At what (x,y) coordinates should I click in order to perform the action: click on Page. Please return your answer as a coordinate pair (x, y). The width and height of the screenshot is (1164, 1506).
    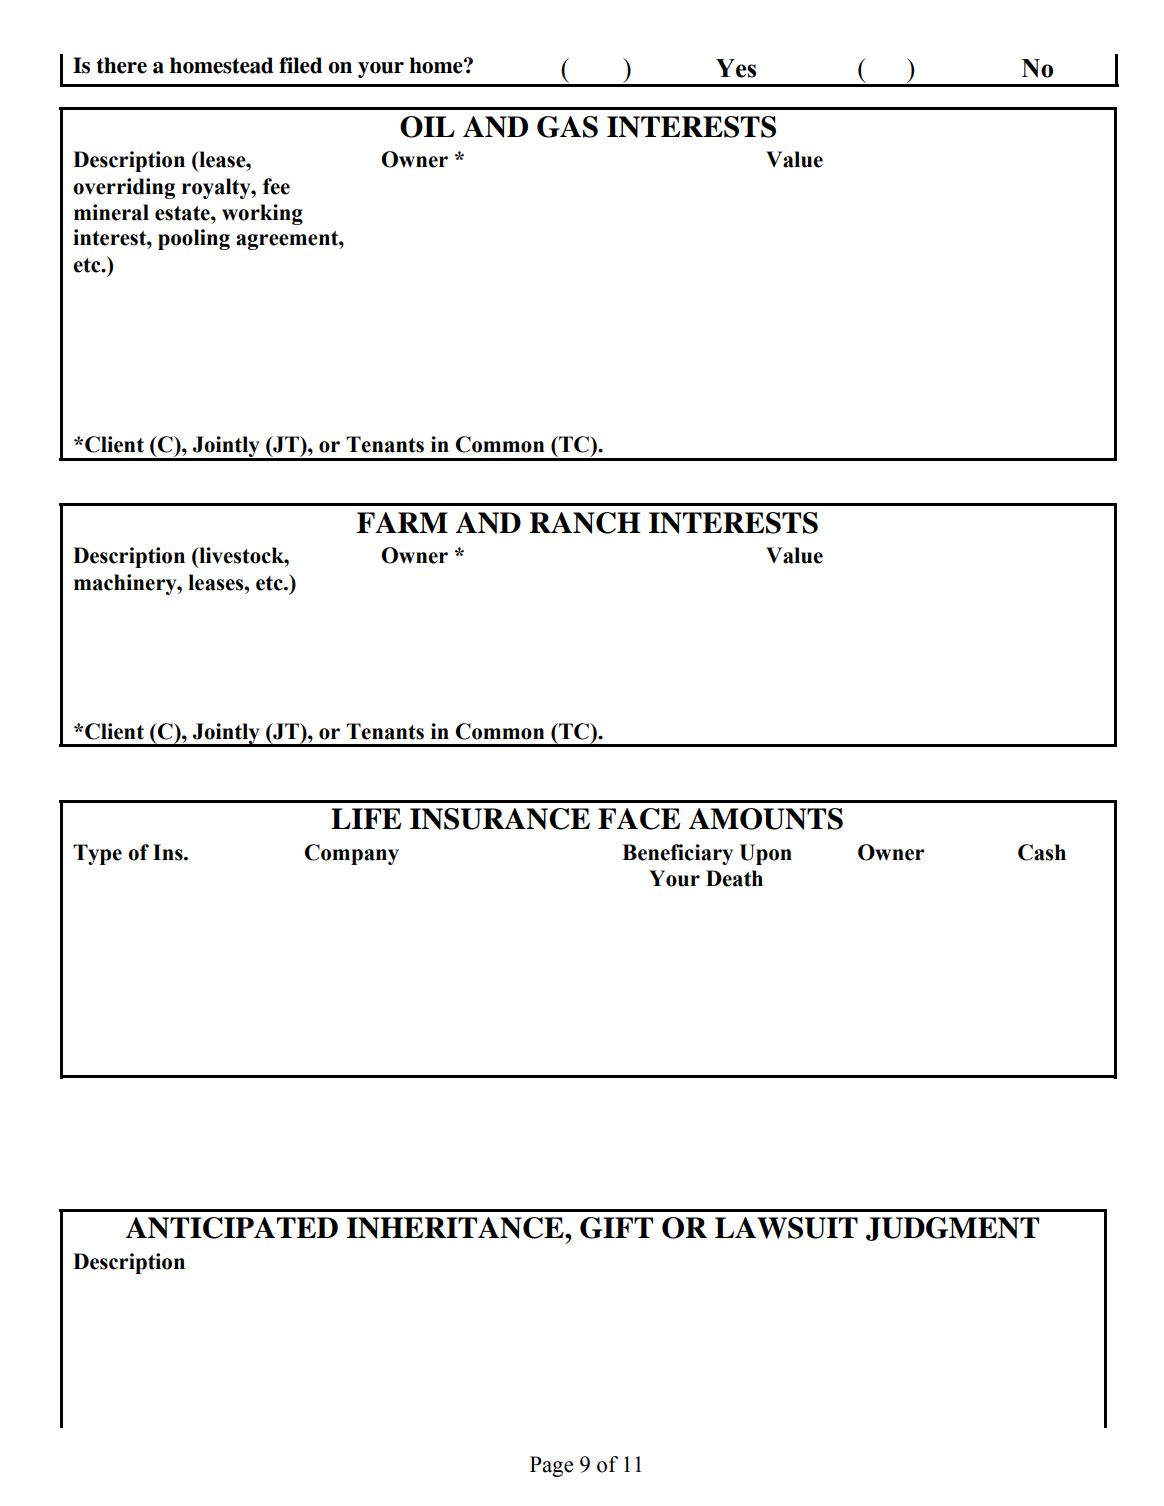
    Looking at the image, I should click on (551, 1466).
